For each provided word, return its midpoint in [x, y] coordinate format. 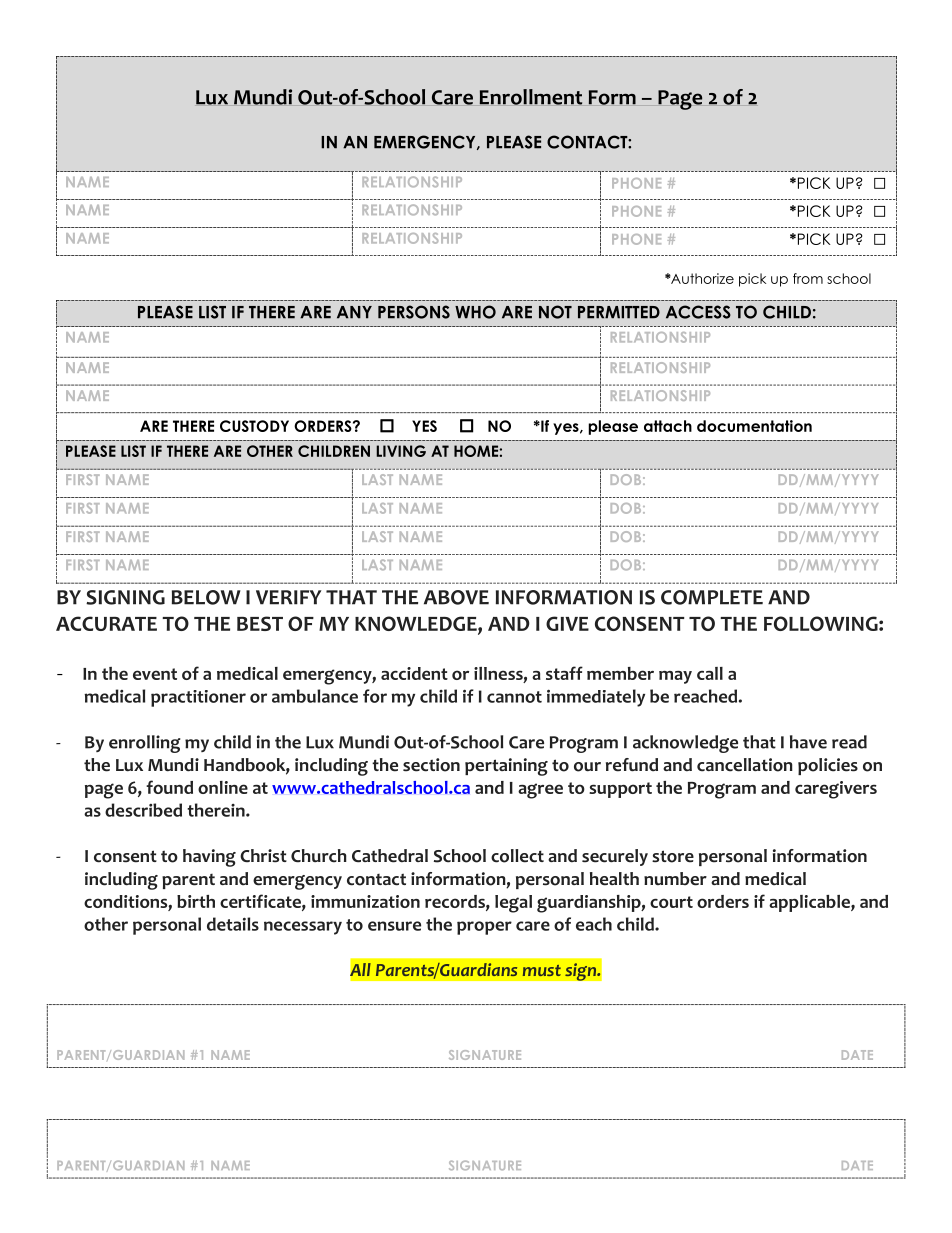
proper [484, 928]
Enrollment [531, 97]
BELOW [206, 597]
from [808, 278]
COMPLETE [712, 597]
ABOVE [456, 597]
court [671, 902]
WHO [475, 312]
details [233, 924]
